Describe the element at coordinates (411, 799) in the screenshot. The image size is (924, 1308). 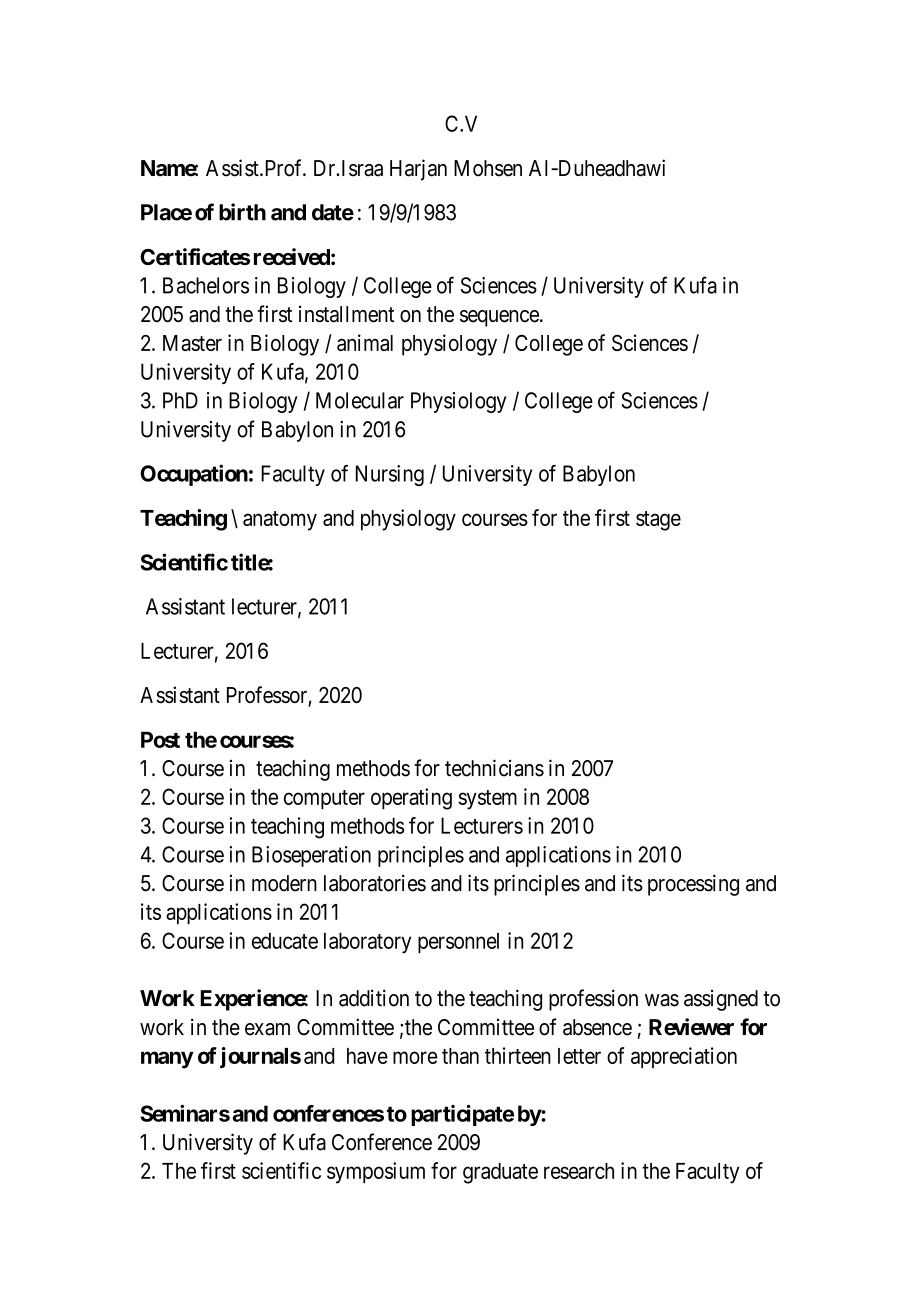
I see `operating` at that location.
